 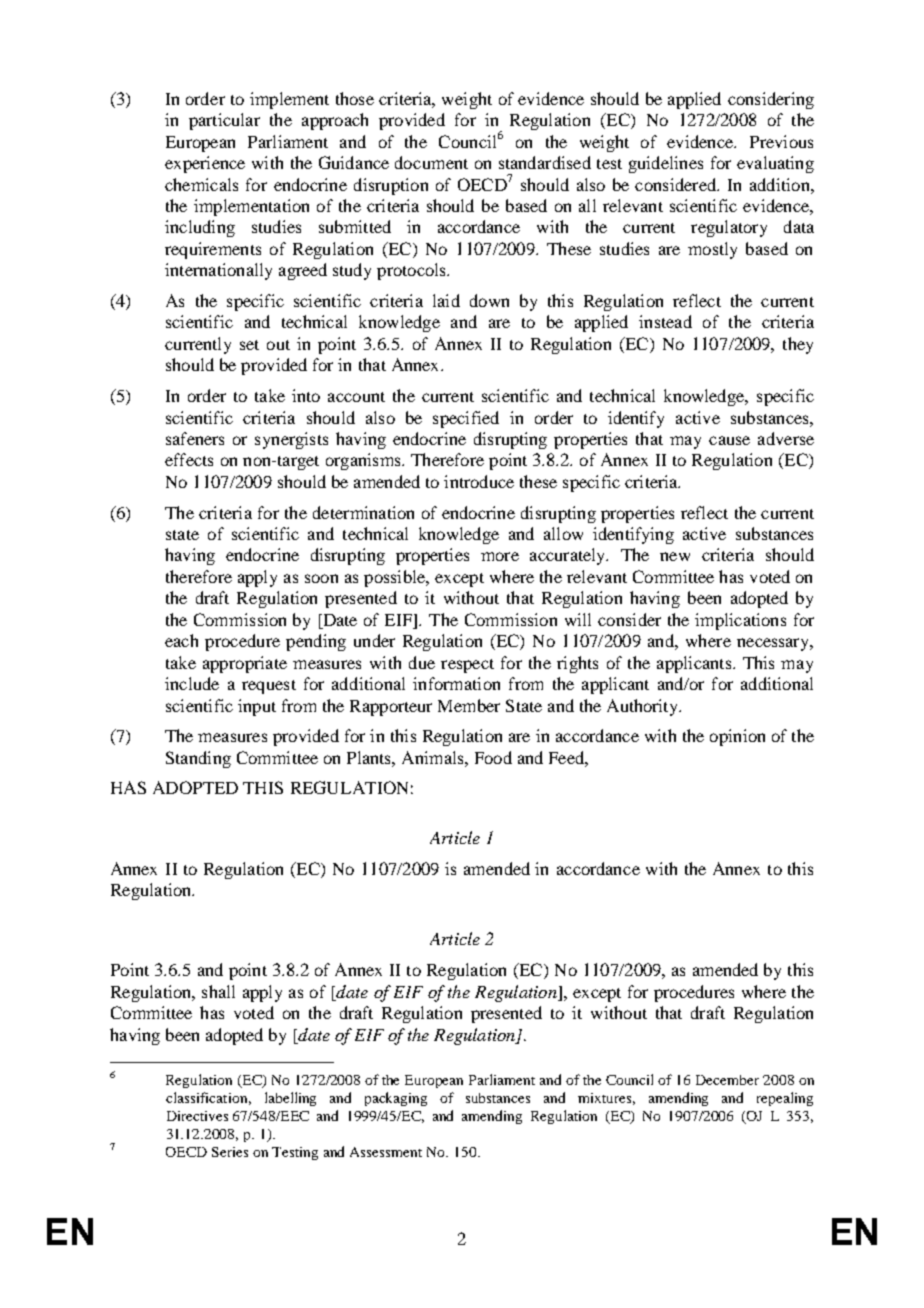 I want to click on packaging, so click(x=396, y=1099).
